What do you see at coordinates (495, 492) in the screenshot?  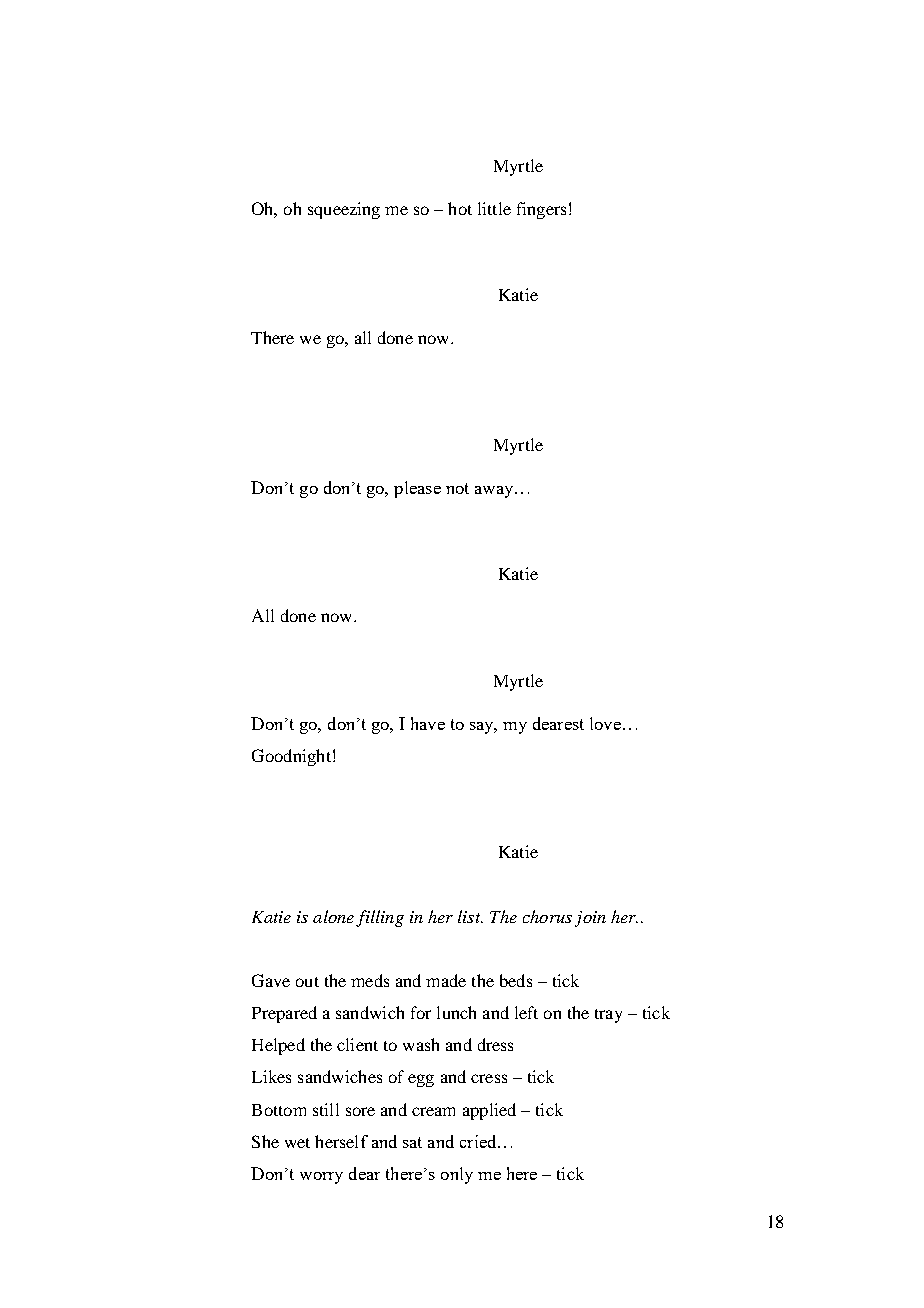 I see `away` at bounding box center [495, 492].
